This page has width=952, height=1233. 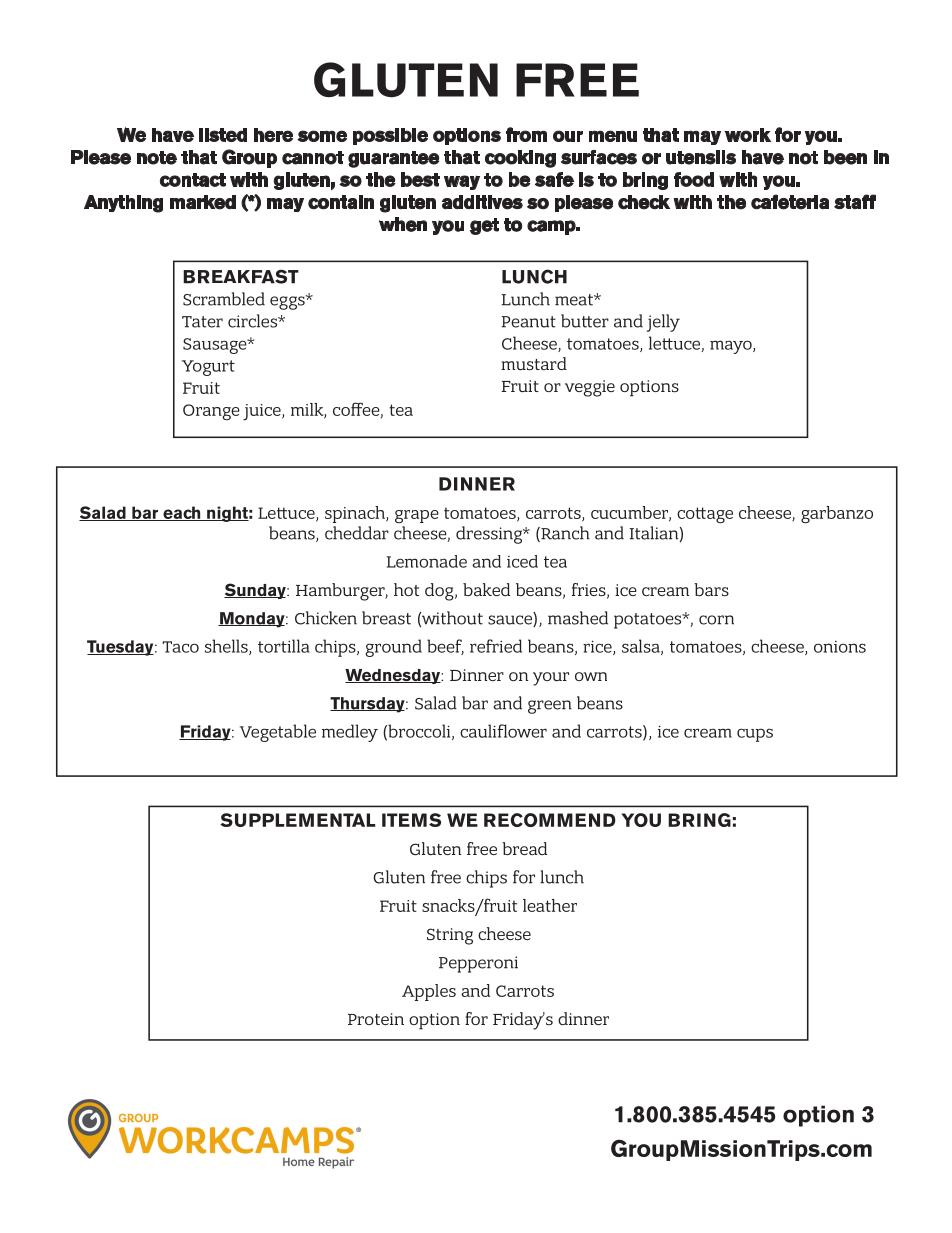 I want to click on work, so click(x=747, y=135).
